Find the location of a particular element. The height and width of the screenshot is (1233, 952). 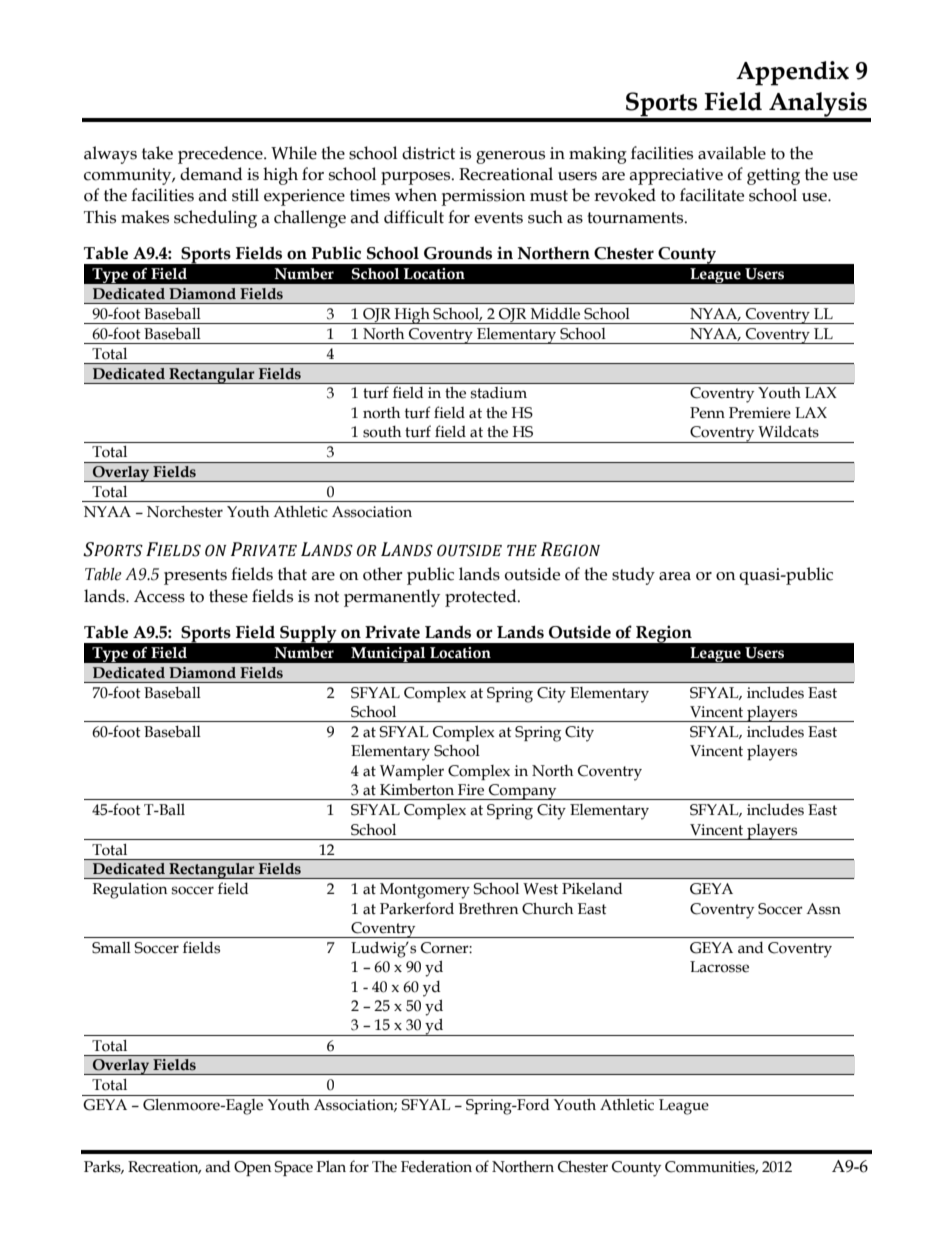

area is located at coordinates (675, 576).
